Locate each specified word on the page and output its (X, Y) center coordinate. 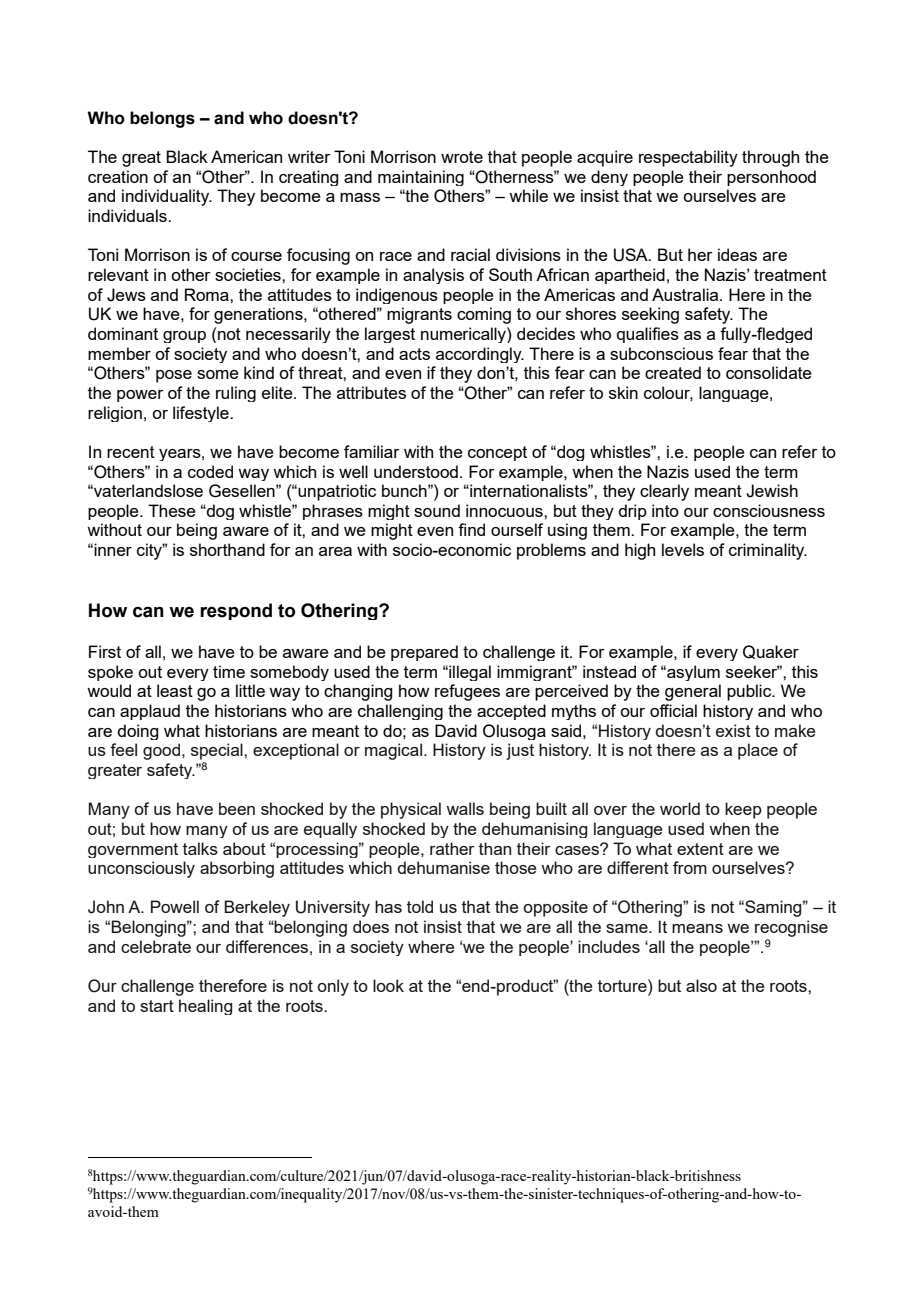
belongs (162, 119)
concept (497, 453)
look (388, 985)
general (693, 692)
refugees (467, 692)
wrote (462, 157)
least (175, 690)
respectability (688, 158)
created (673, 372)
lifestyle (202, 414)
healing (205, 1007)
